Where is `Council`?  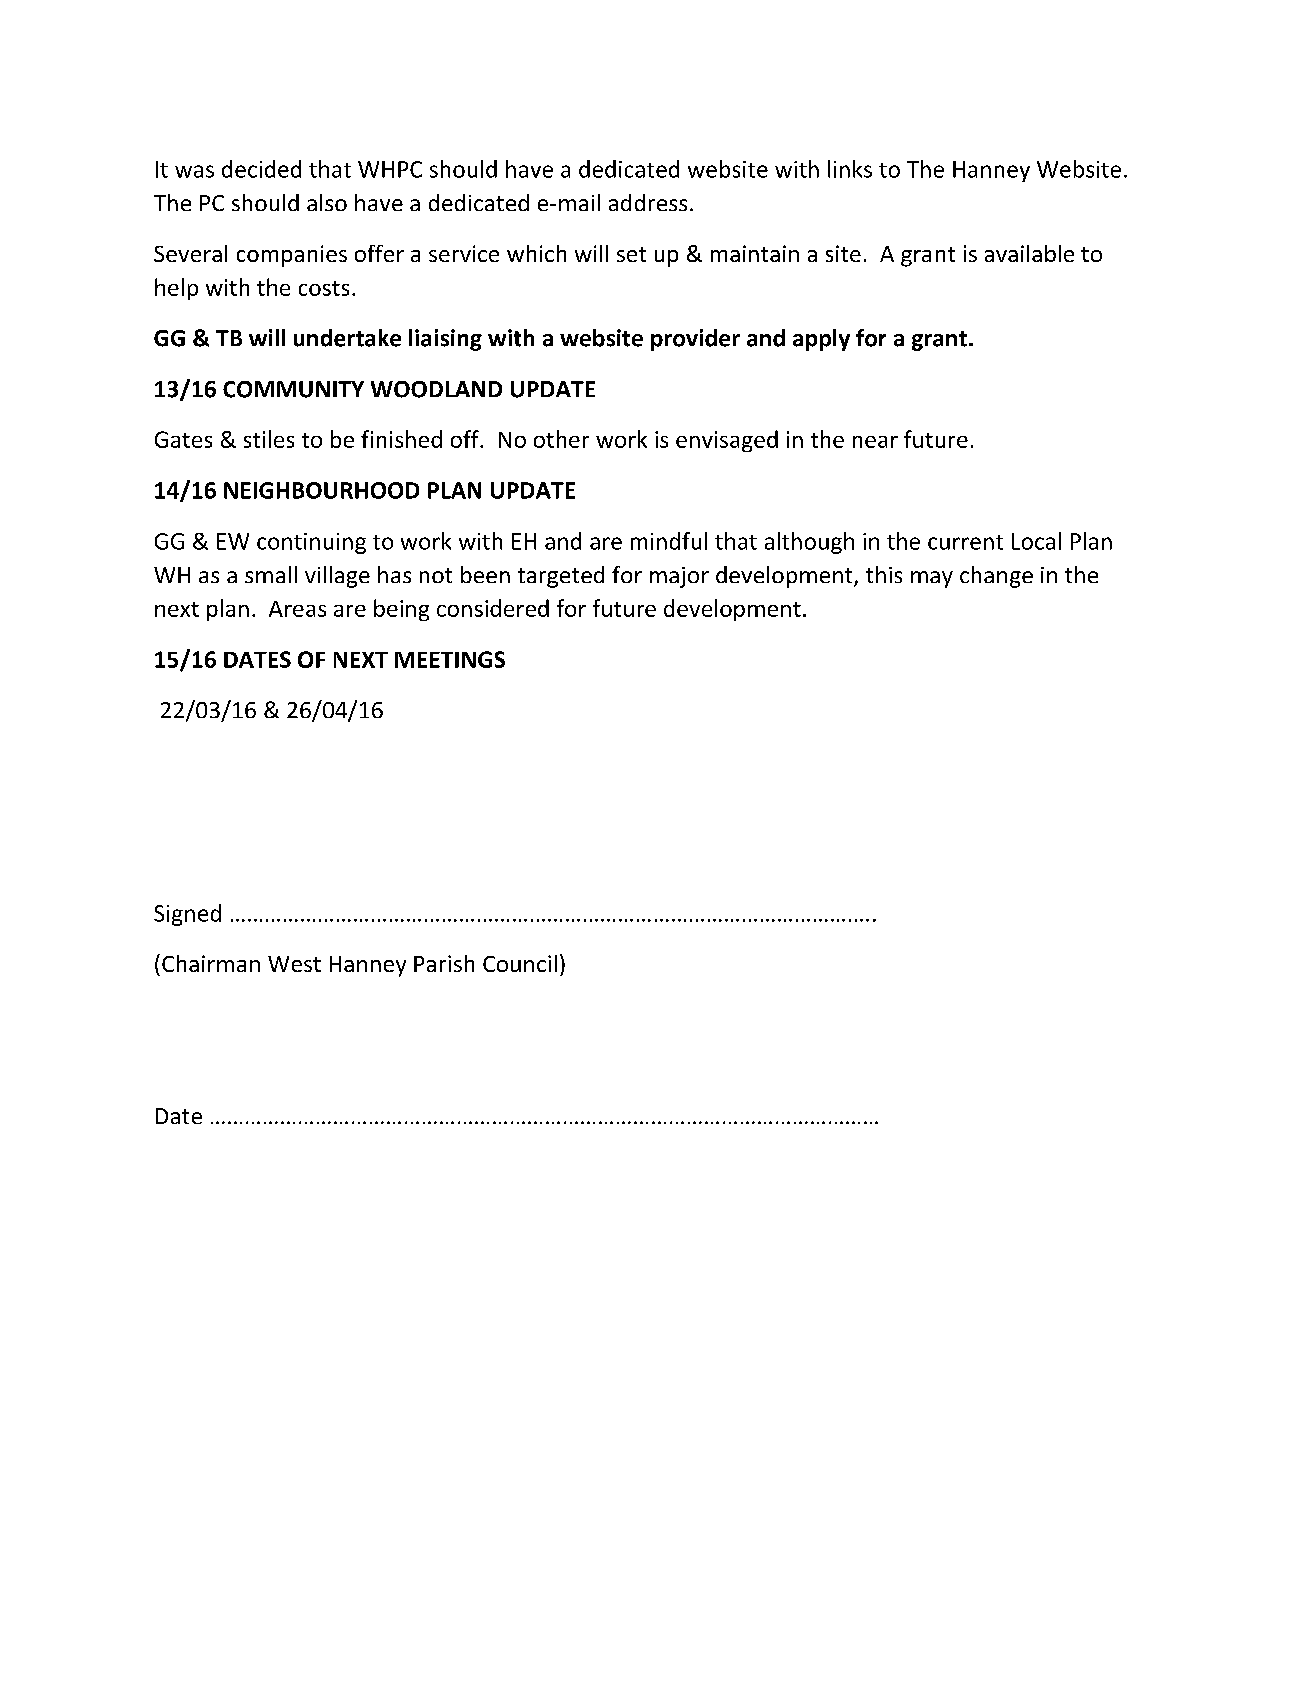 Council is located at coordinates (520, 963).
